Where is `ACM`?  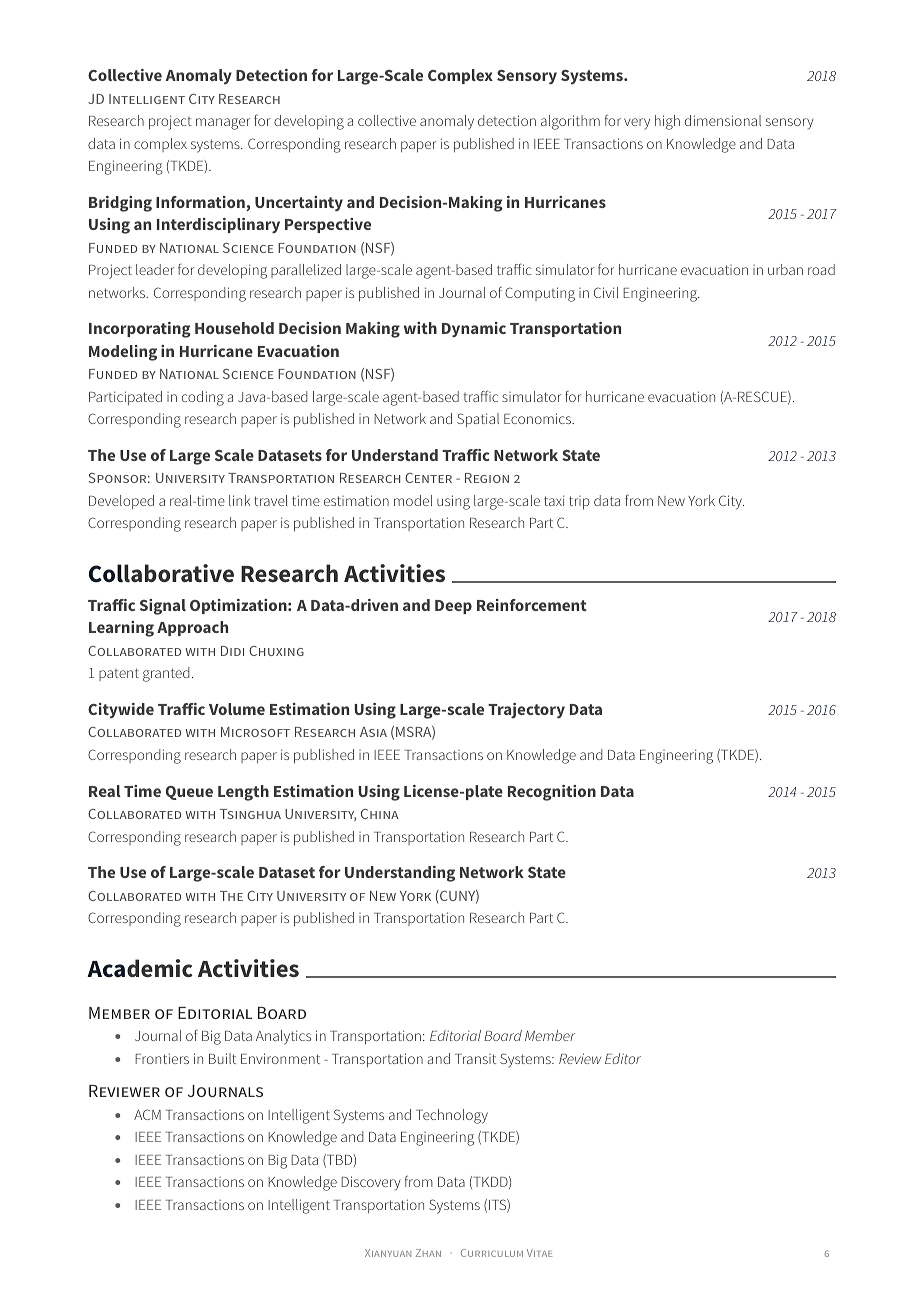 ACM is located at coordinates (147, 1114).
